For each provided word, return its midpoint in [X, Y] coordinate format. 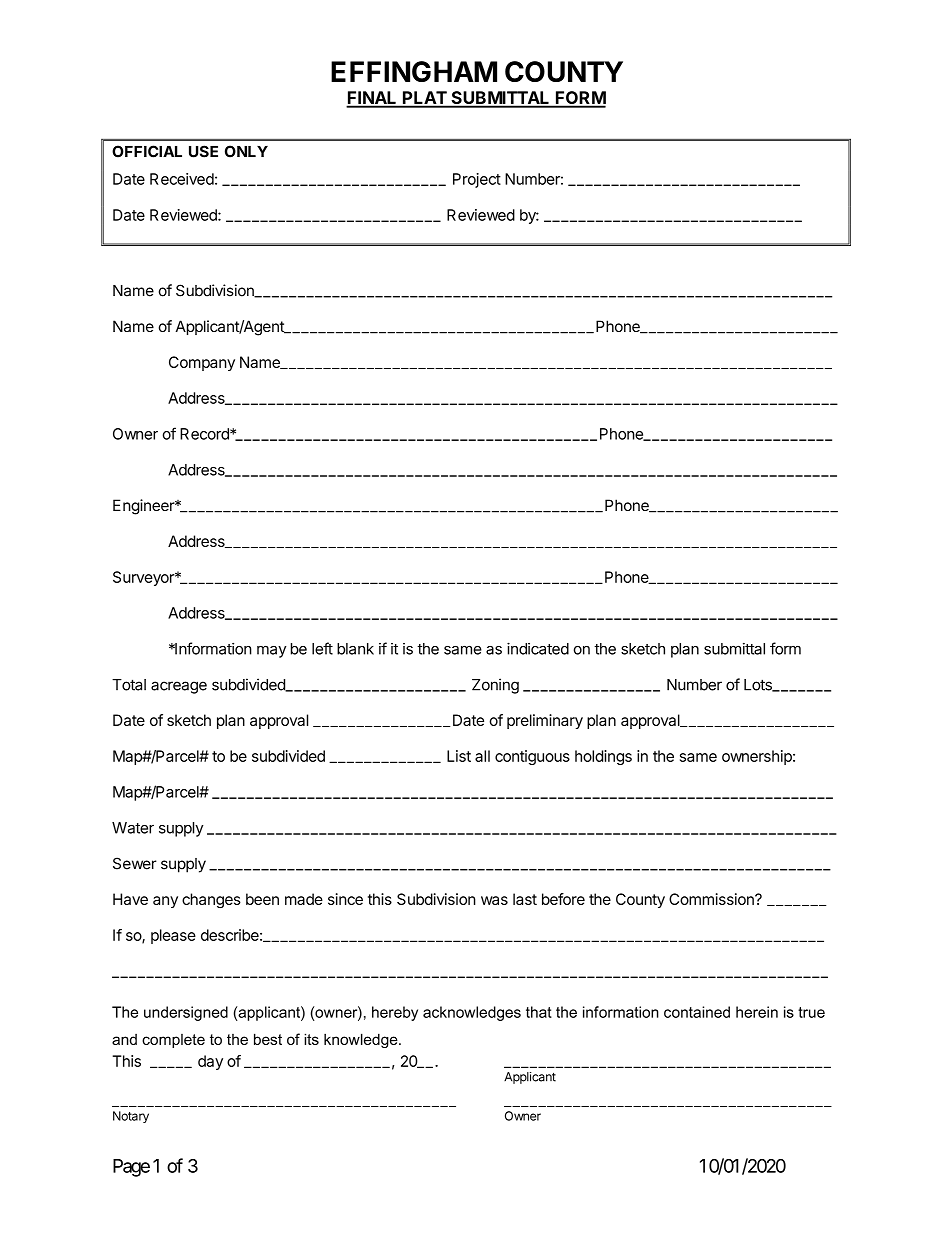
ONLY [246, 151]
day [210, 1062]
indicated [538, 648]
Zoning [495, 686]
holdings [603, 757]
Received [182, 179]
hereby [395, 1013]
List [459, 756]
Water [133, 828]
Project [477, 180]
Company [202, 363]
